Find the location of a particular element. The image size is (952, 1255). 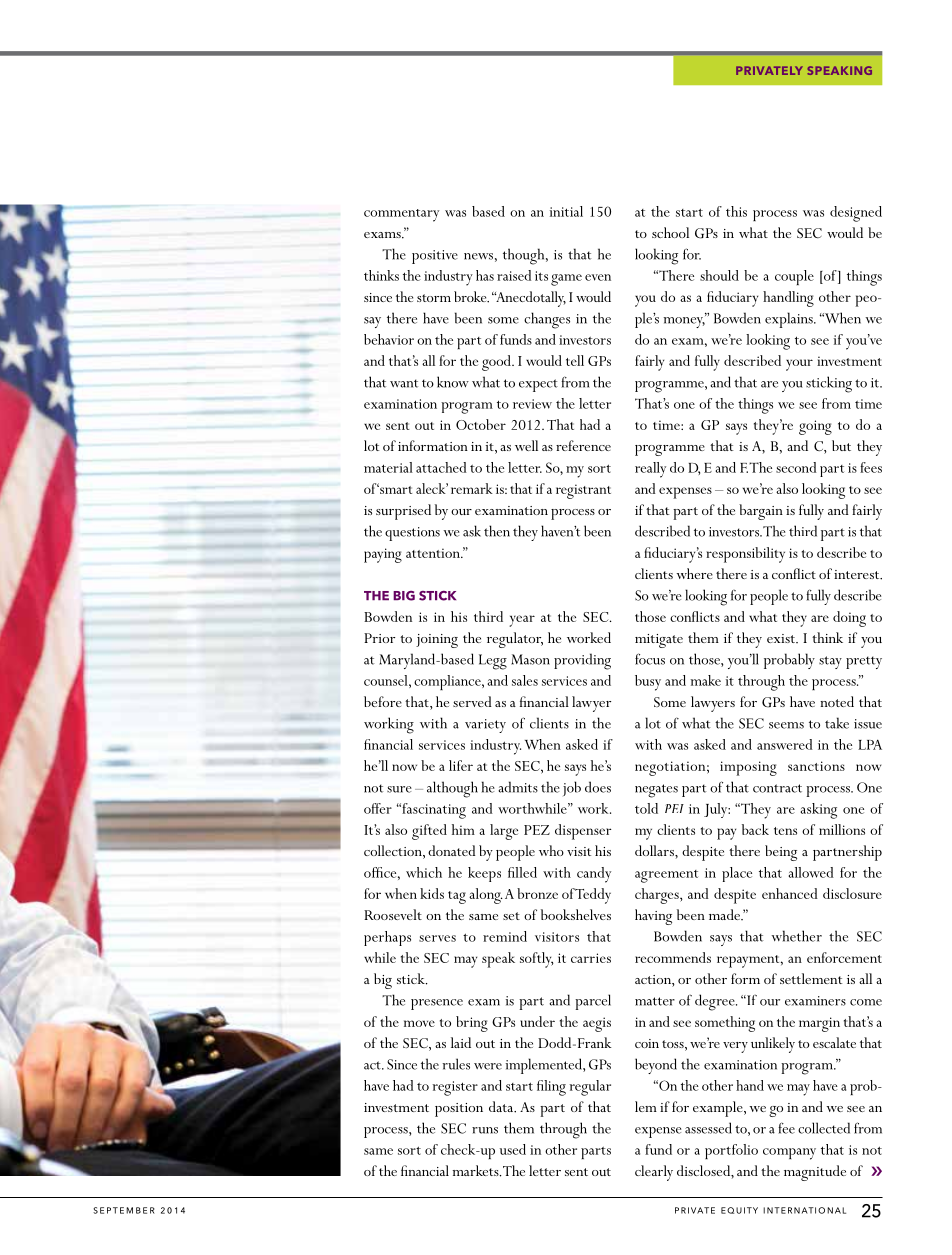

which is located at coordinates (424, 872).
